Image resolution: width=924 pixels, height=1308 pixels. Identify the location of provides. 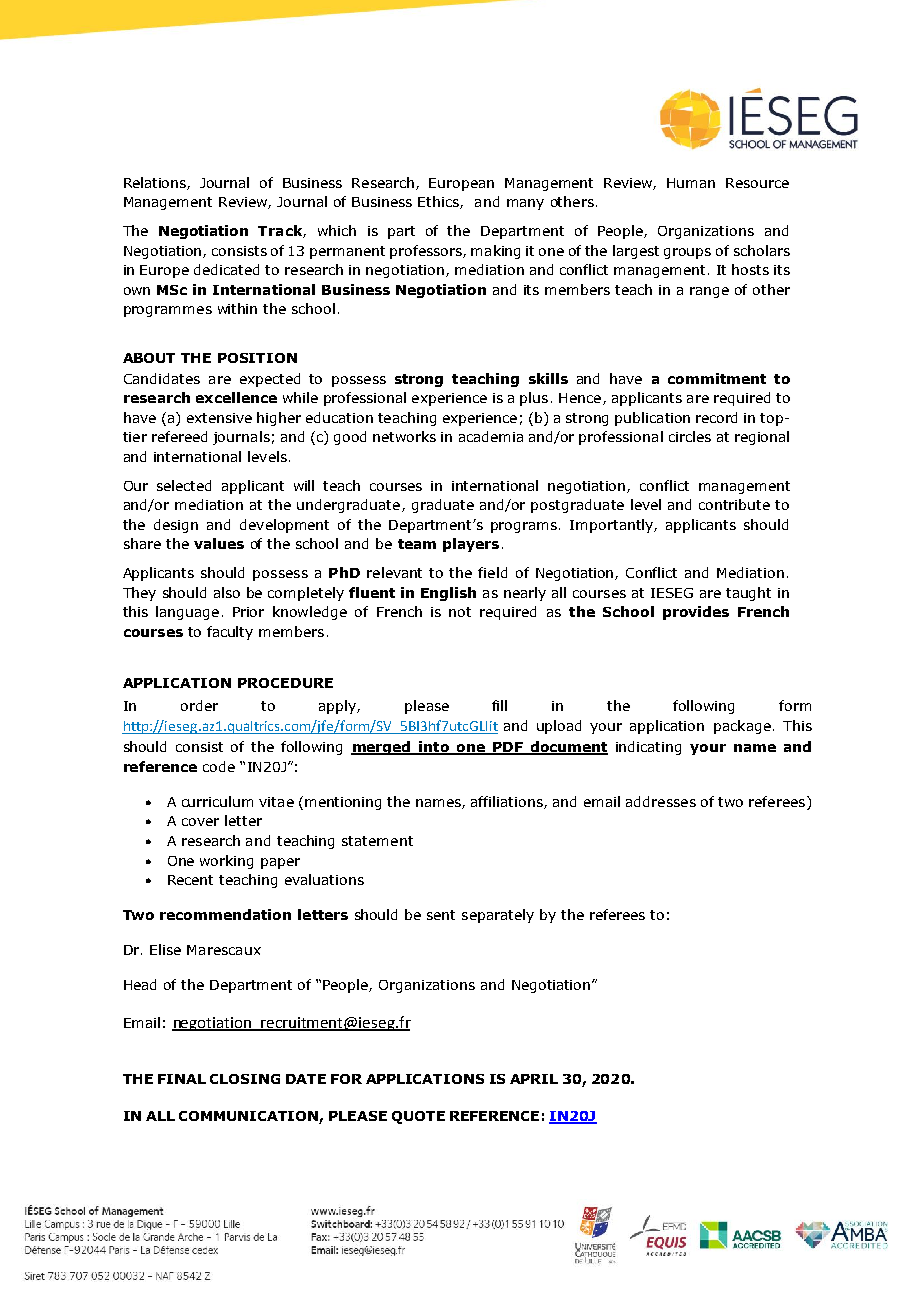
(696, 613).
